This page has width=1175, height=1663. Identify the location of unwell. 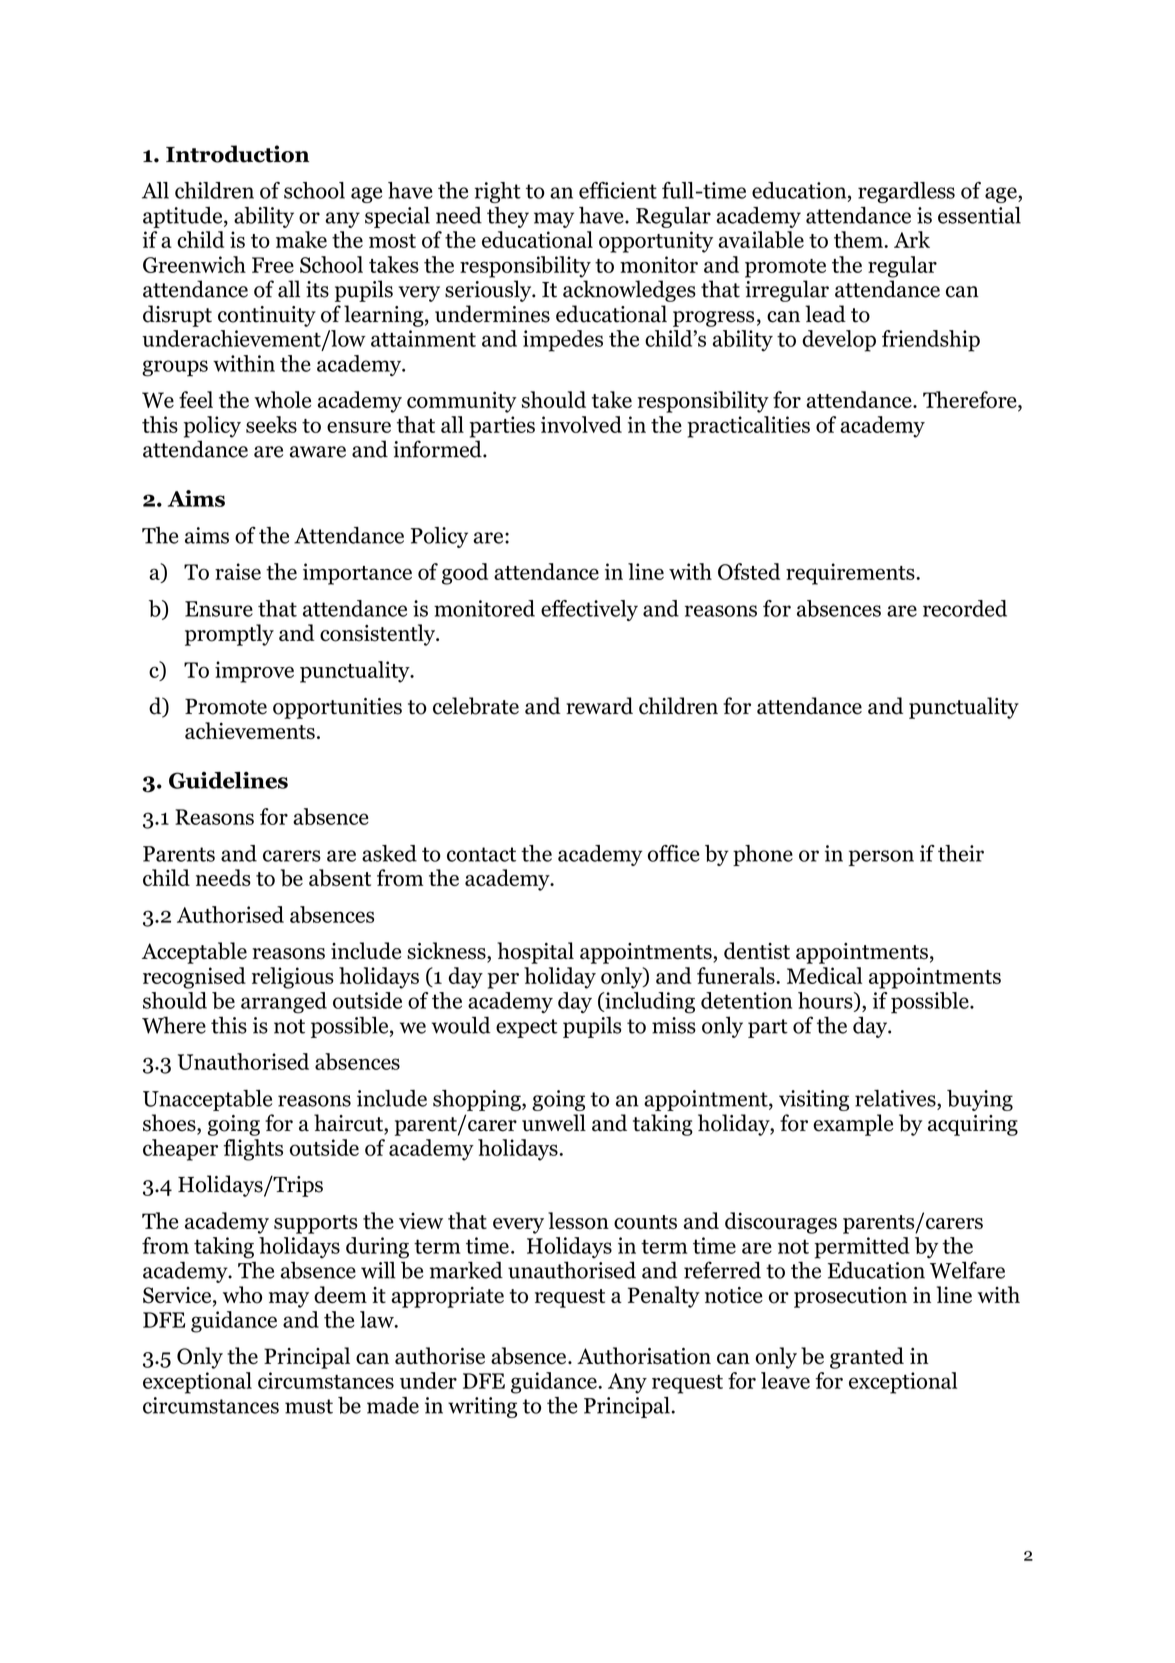
(554, 1123).
